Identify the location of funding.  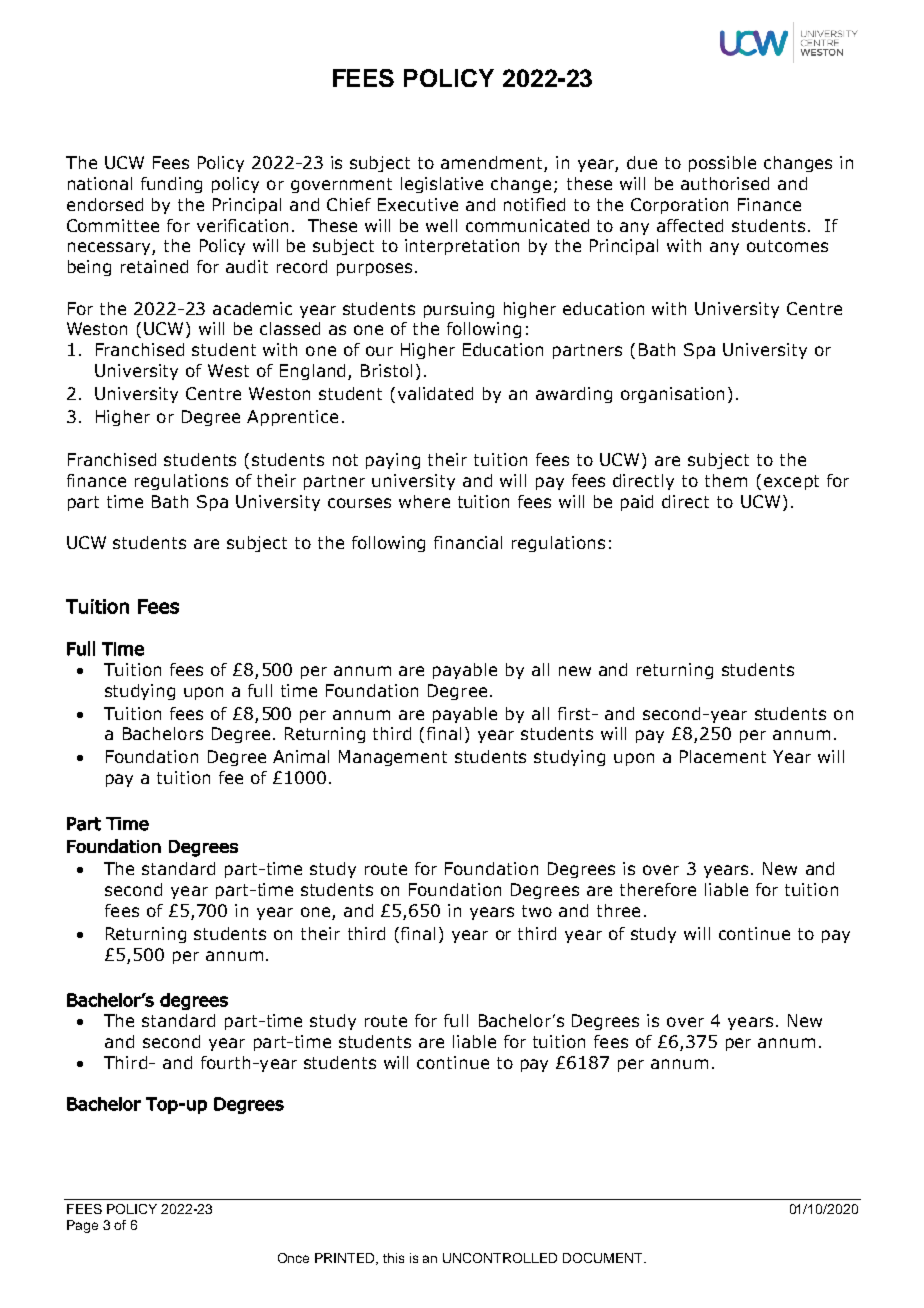
(171, 185).
